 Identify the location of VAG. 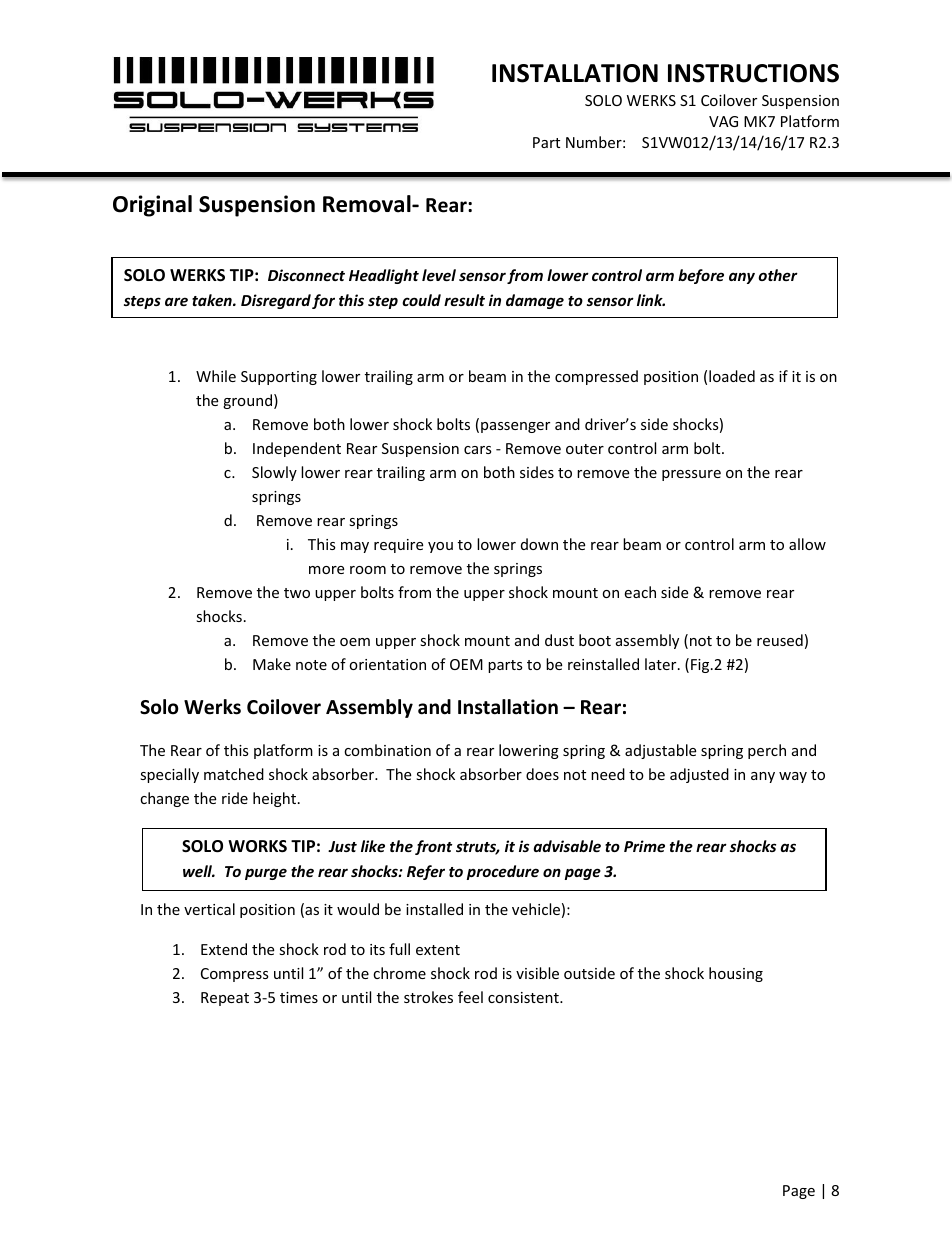
(723, 121).
